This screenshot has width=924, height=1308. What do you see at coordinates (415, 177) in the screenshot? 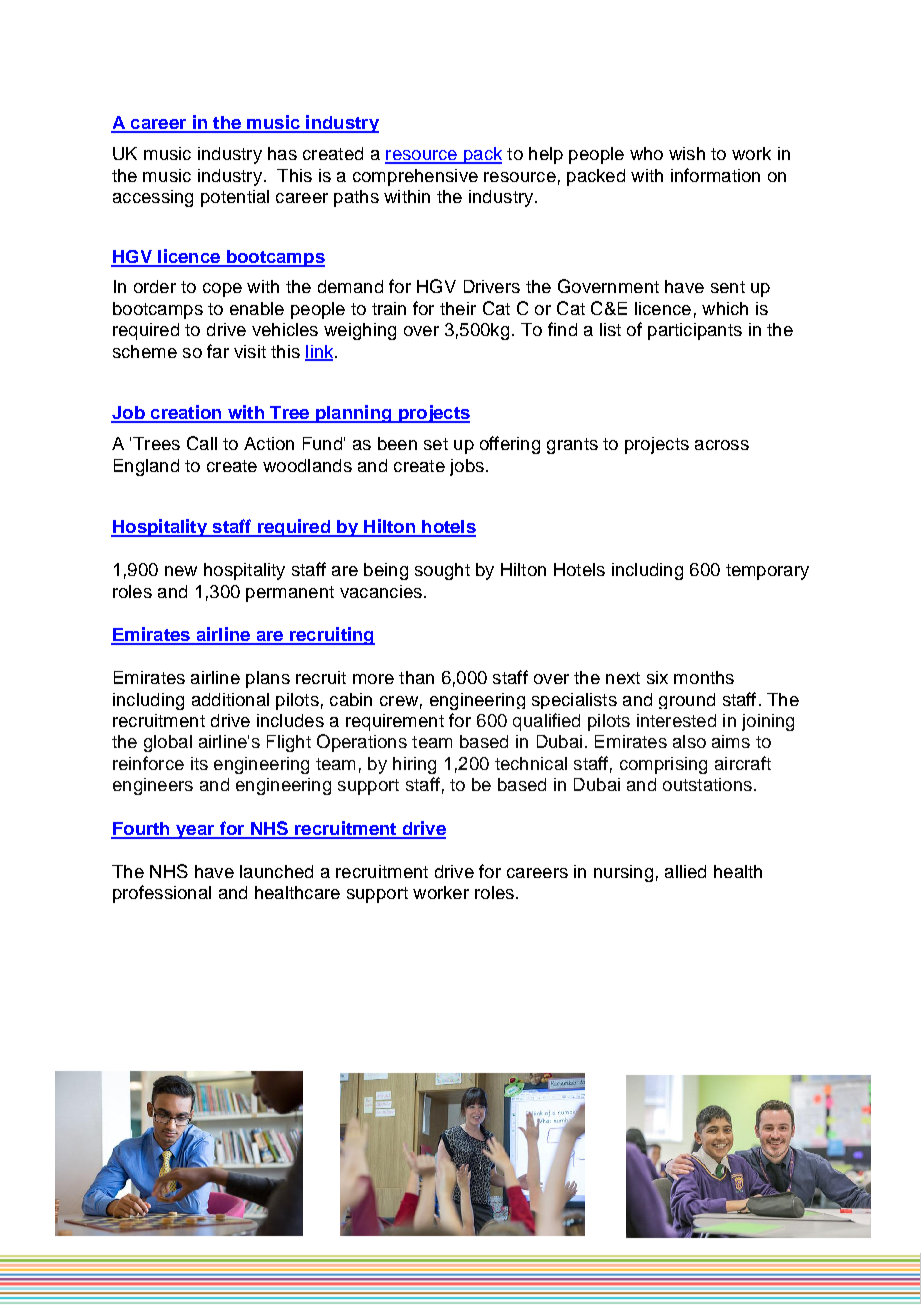
I see `comprehensive` at bounding box center [415, 177].
